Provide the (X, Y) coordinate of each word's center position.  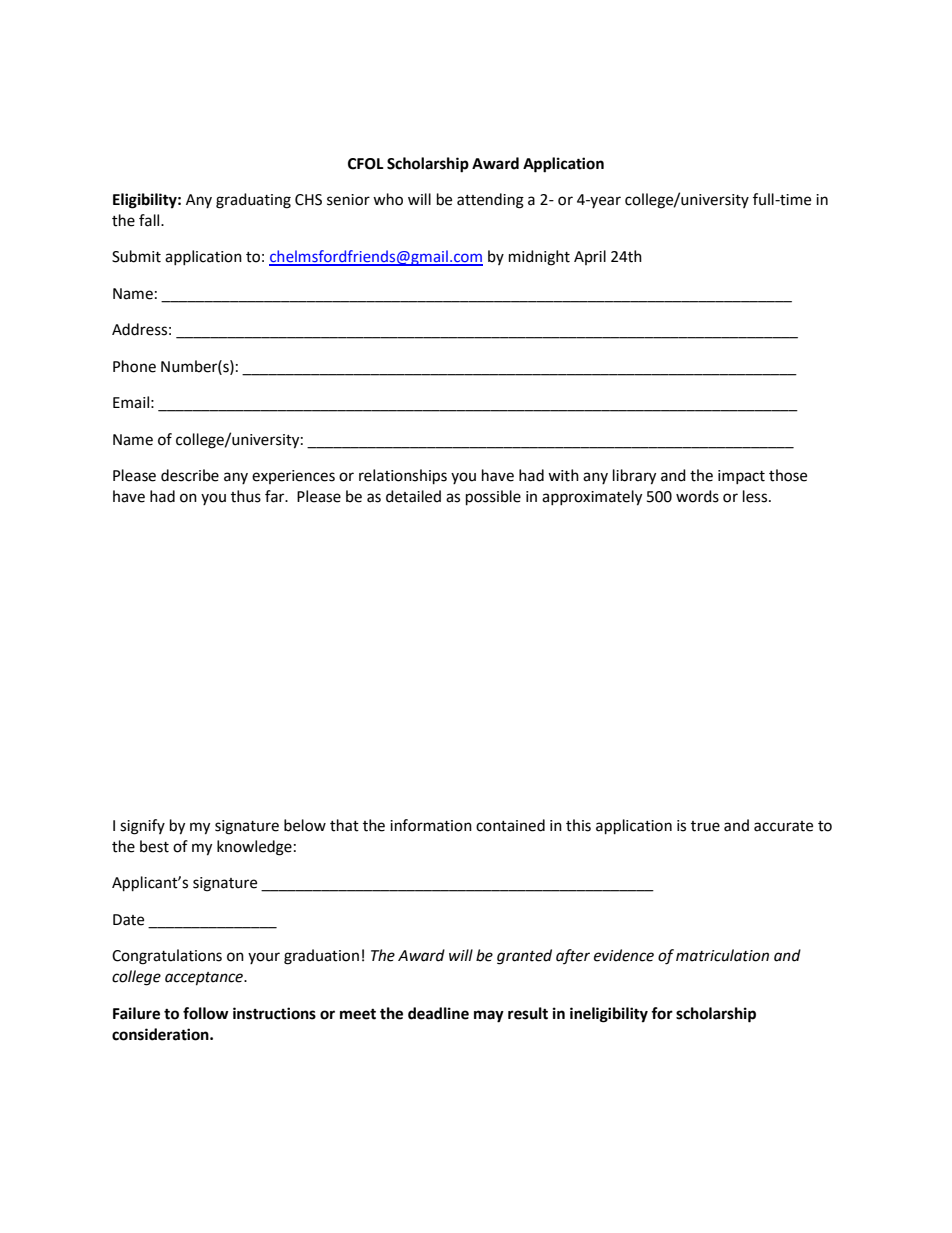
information (431, 825)
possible (493, 498)
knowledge (254, 848)
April (590, 257)
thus (246, 496)
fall (150, 220)
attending (490, 201)
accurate (783, 826)
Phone (134, 366)
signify (142, 827)
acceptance (205, 979)
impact (741, 477)
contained (510, 825)
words (697, 496)
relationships (403, 477)
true (705, 826)
